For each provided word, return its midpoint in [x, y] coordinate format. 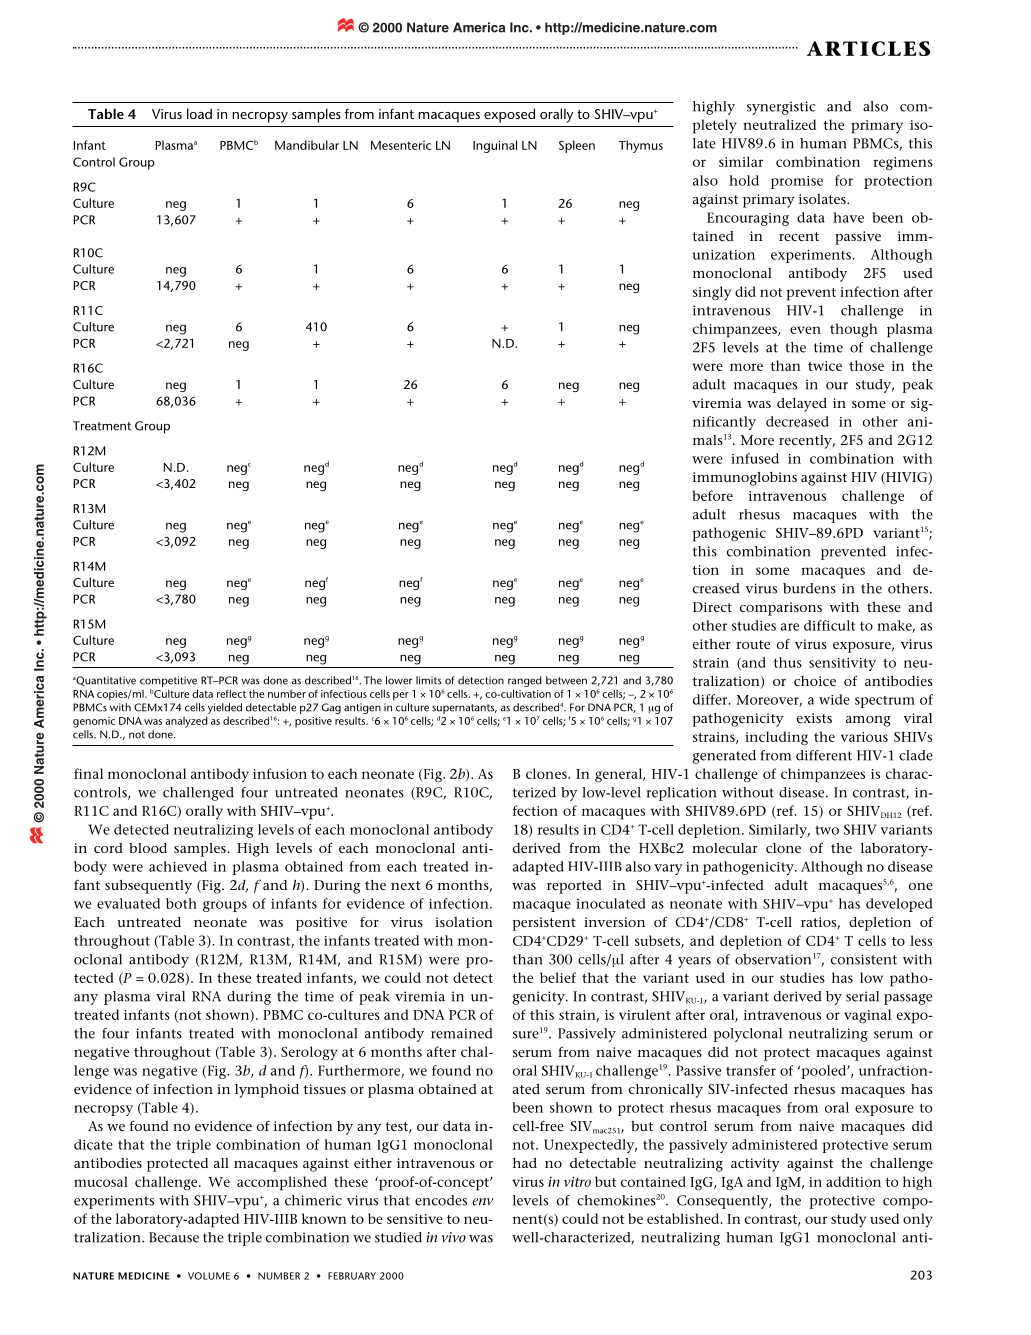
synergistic [781, 108]
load [199, 113]
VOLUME [209, 1276]
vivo [454, 1237]
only [918, 1220]
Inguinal [495, 146]
